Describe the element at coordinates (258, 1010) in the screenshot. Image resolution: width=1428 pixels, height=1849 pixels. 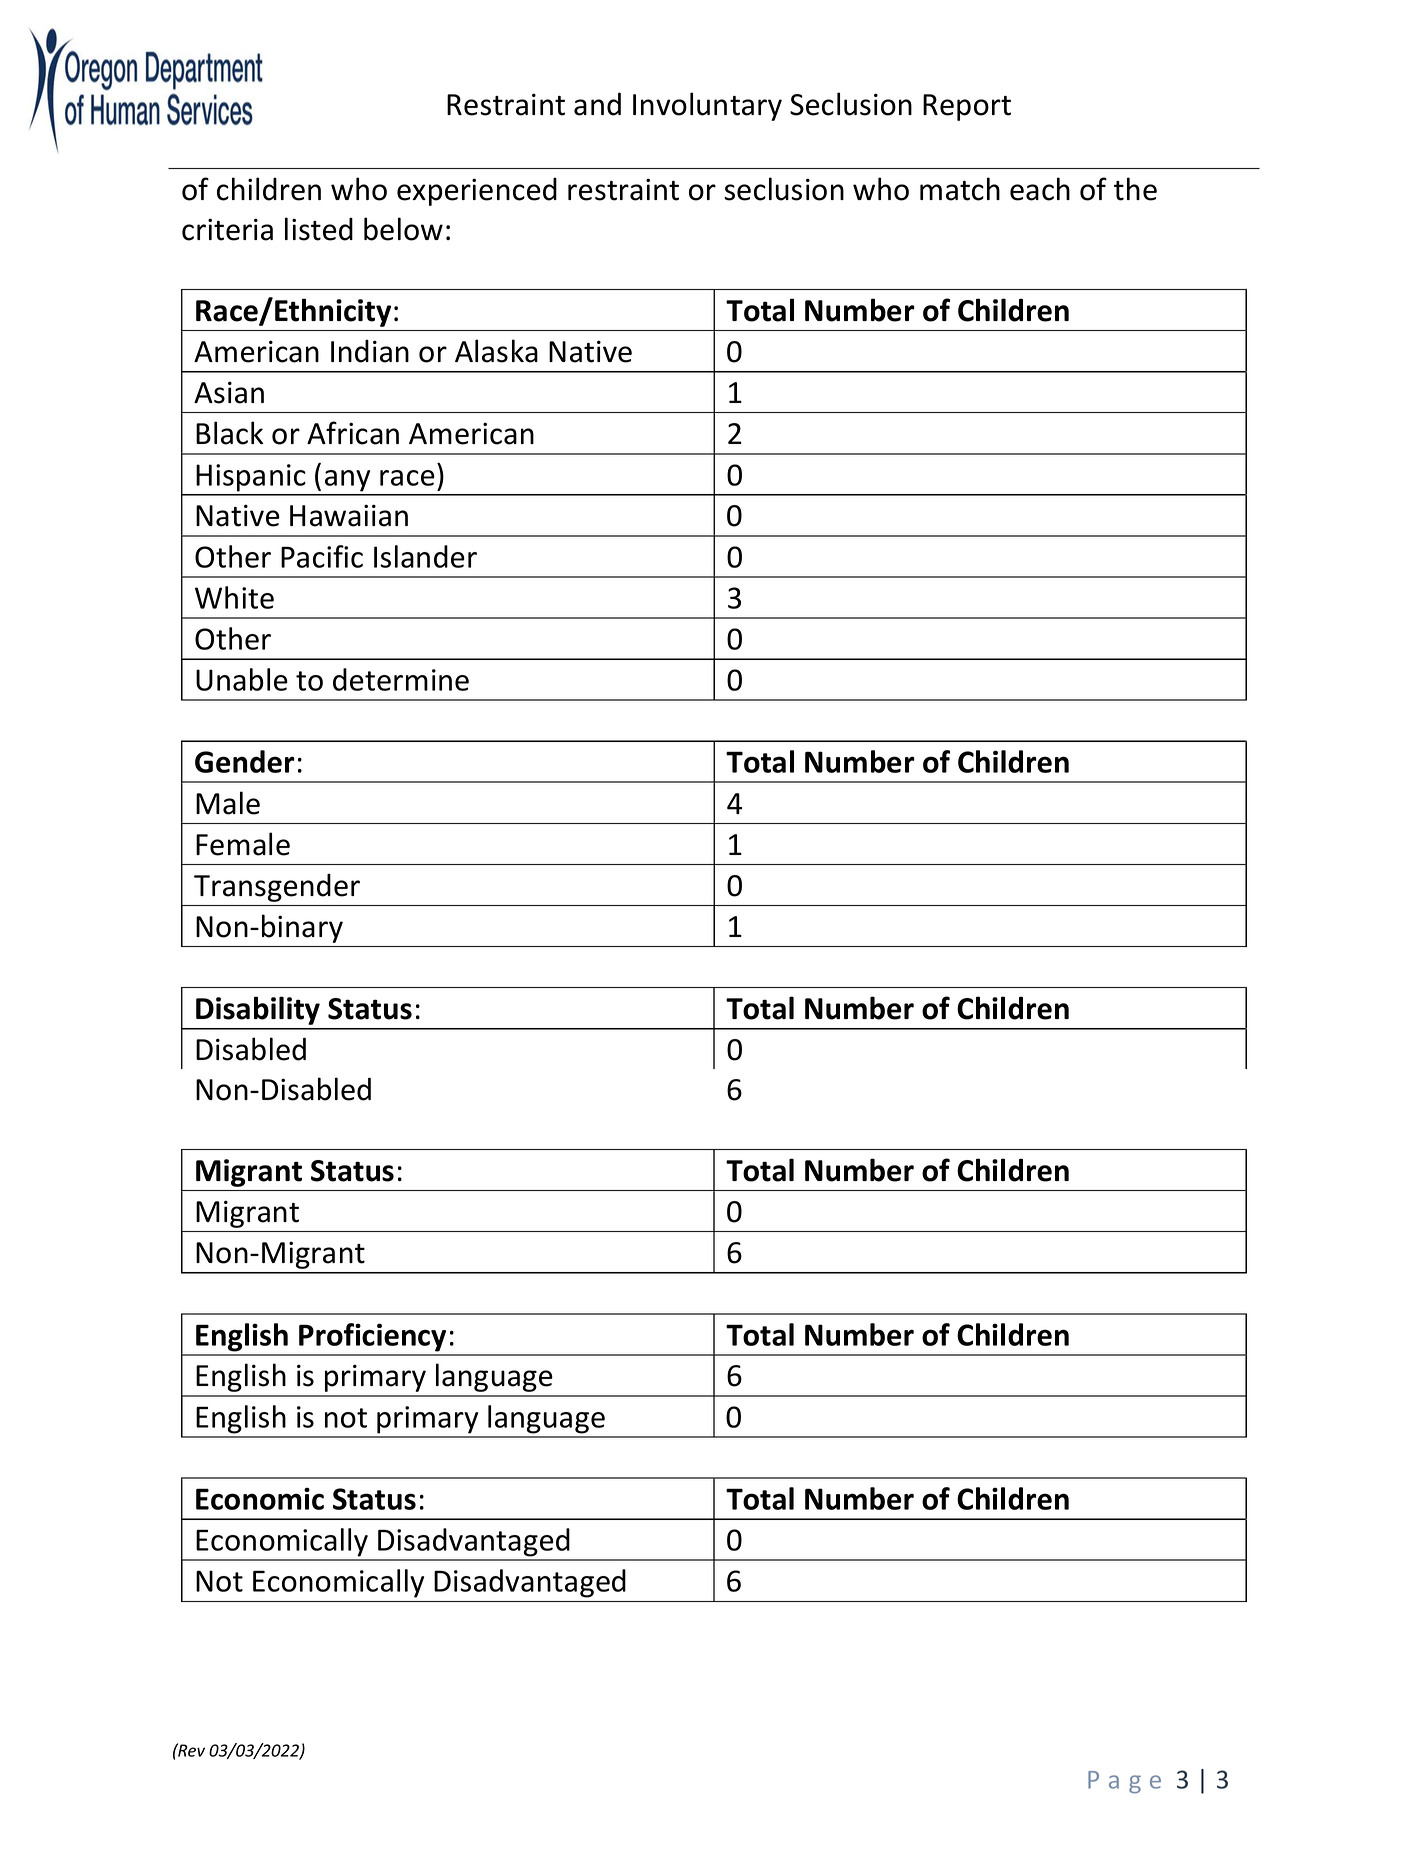
I see `Disability` at that location.
